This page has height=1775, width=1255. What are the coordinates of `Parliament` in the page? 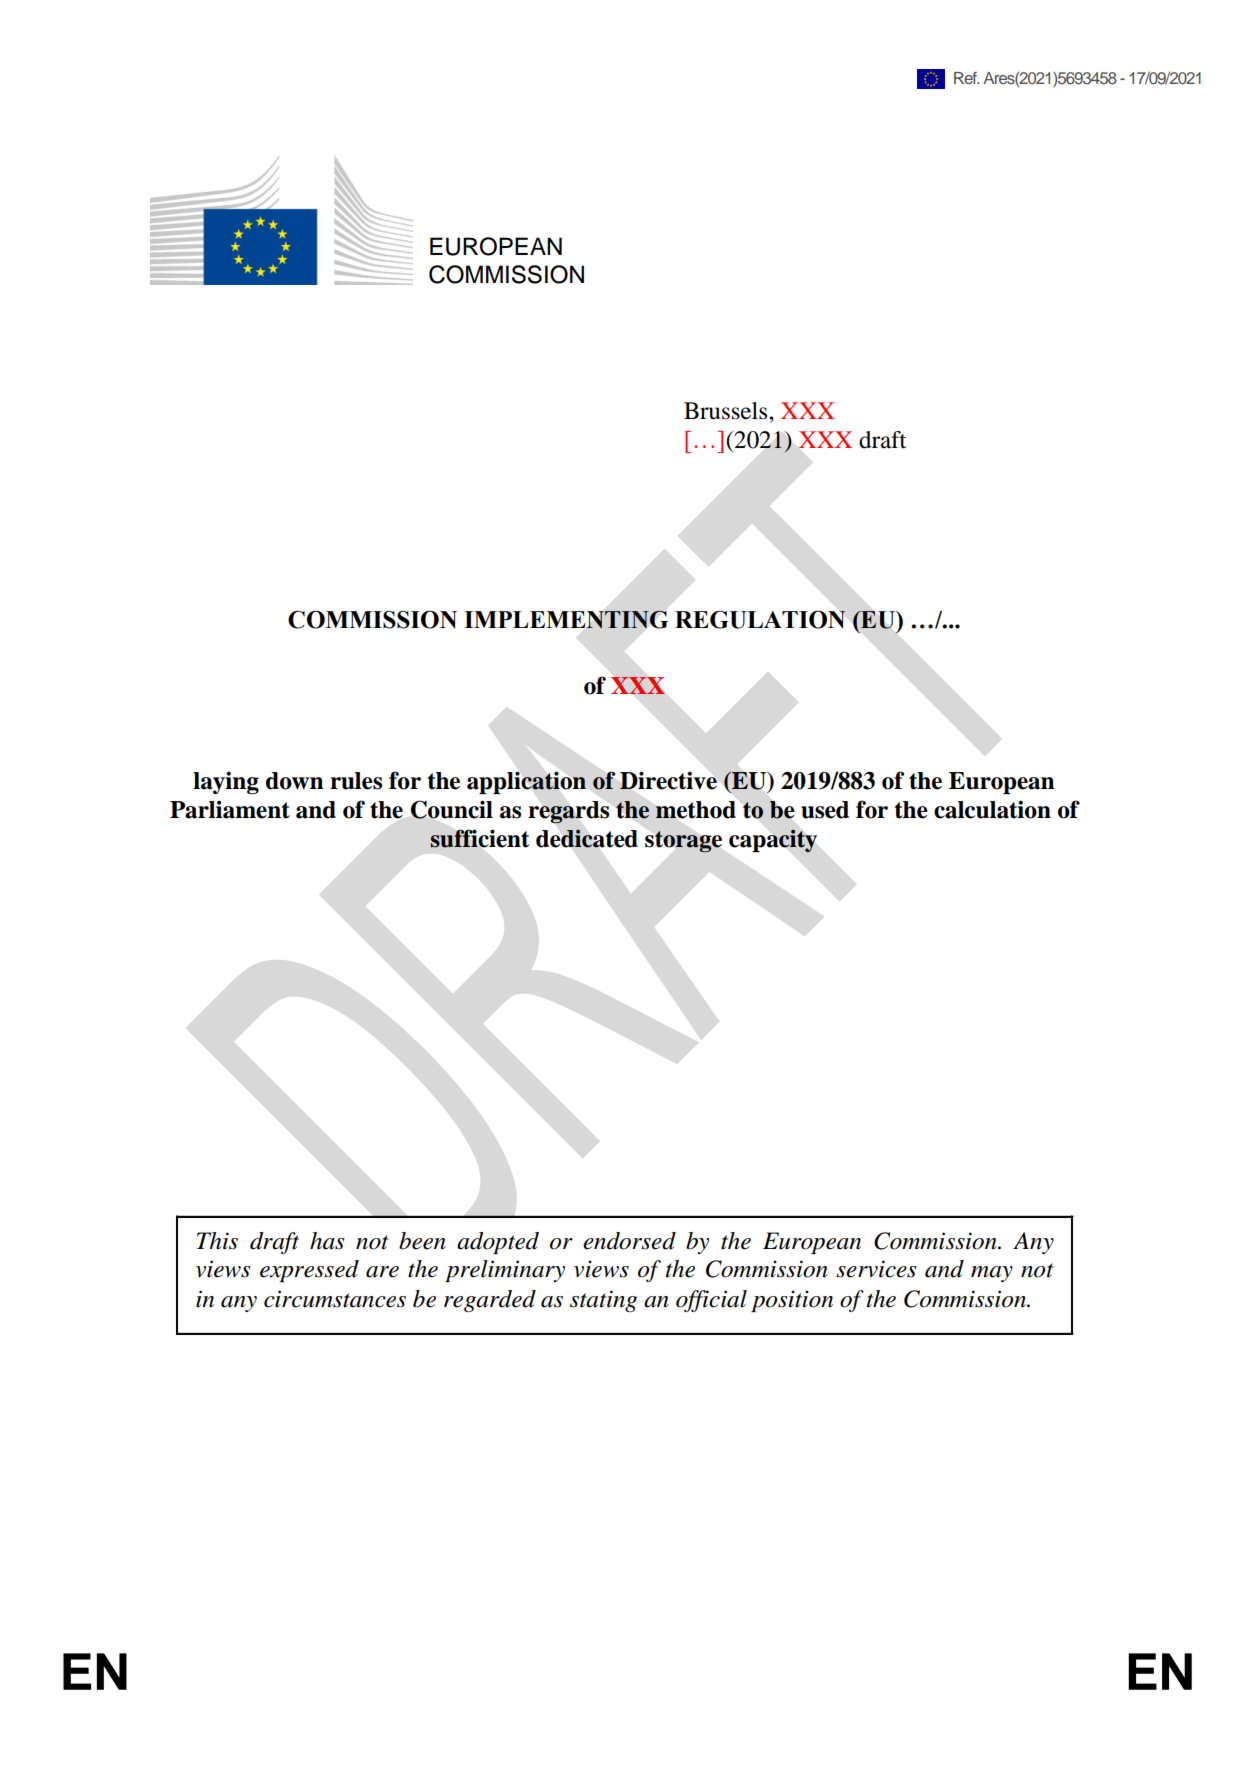 It's located at (230, 809).
